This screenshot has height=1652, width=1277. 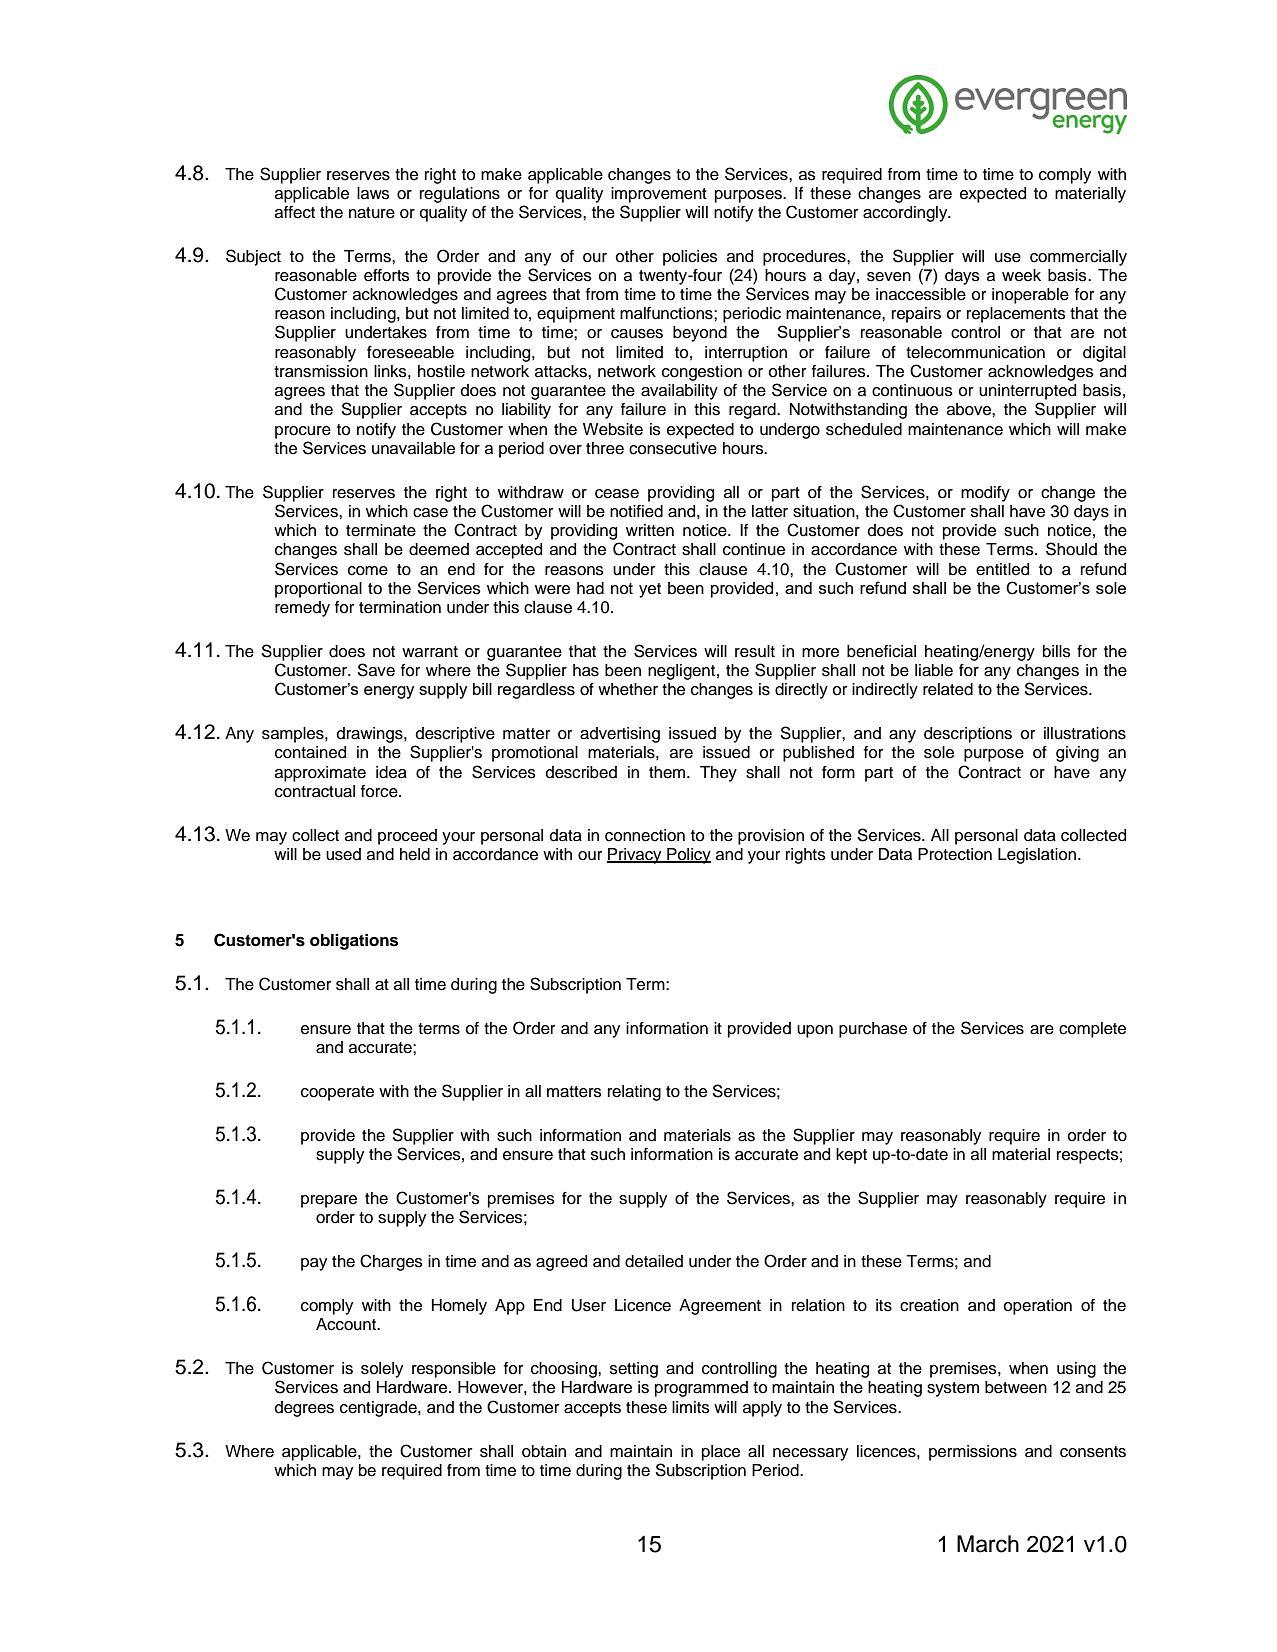 I want to click on policies, so click(x=690, y=258).
